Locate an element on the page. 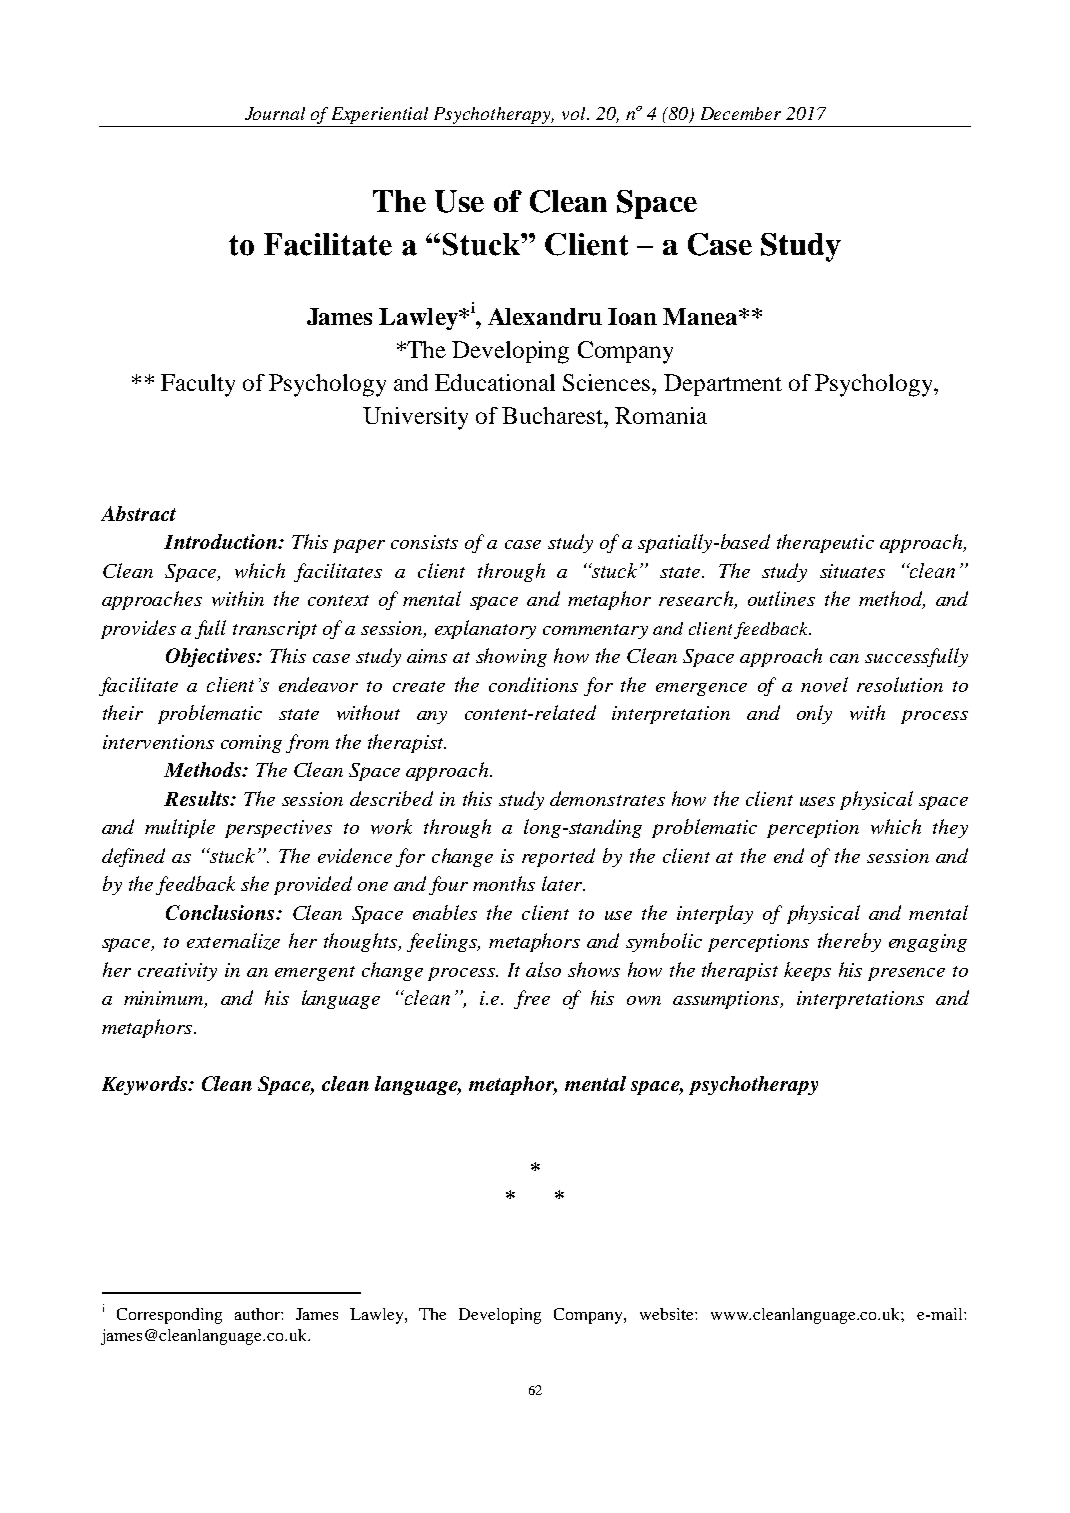 Image resolution: width=1070 pixels, height=1513 pixels. website is located at coordinates (668, 1314).
